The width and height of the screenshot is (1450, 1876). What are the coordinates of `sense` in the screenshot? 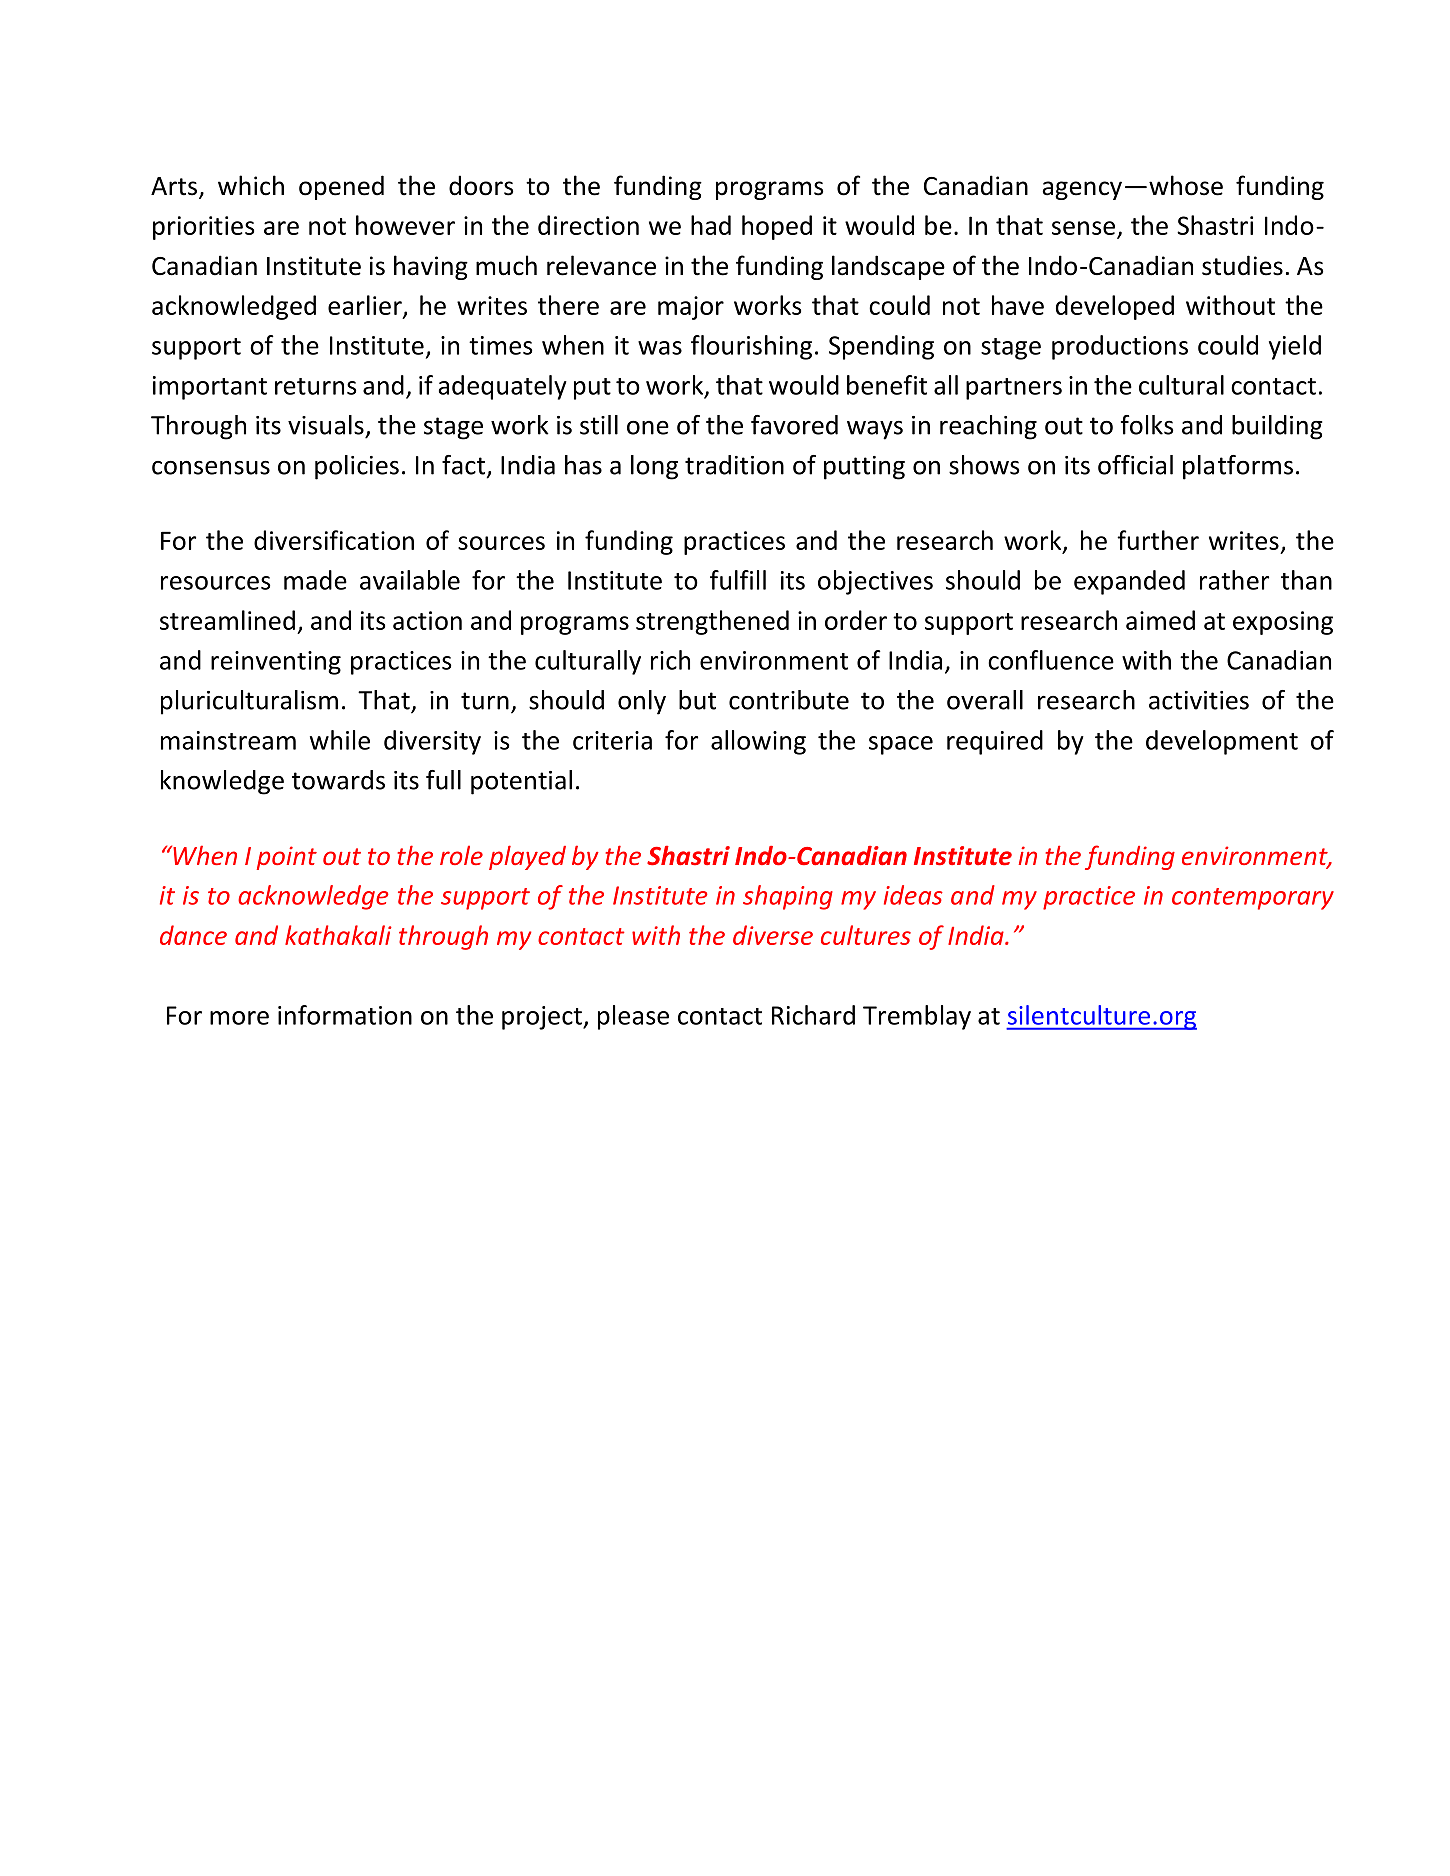 It's located at (1085, 229).
